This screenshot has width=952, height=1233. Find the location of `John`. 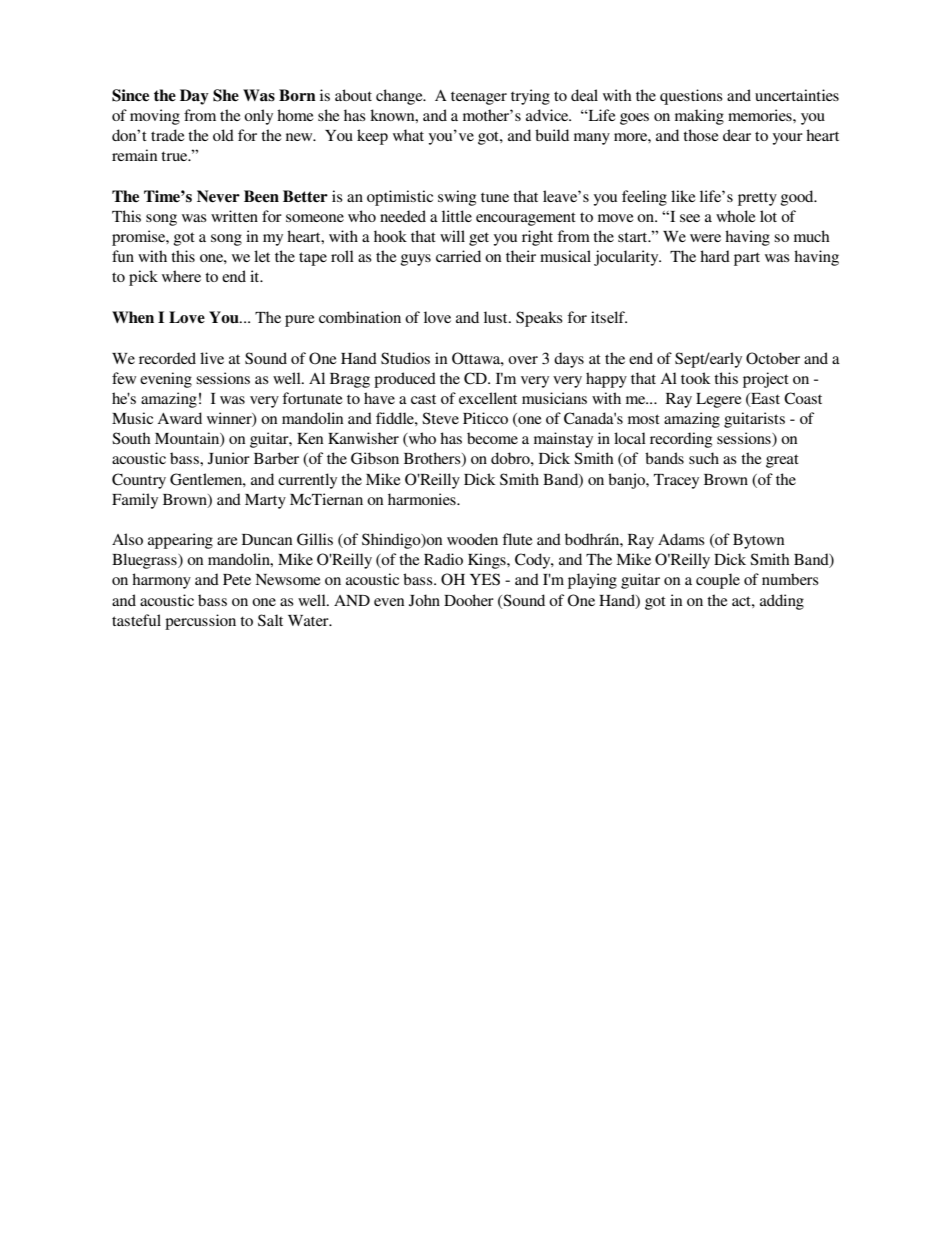

John is located at coordinates (424, 600).
